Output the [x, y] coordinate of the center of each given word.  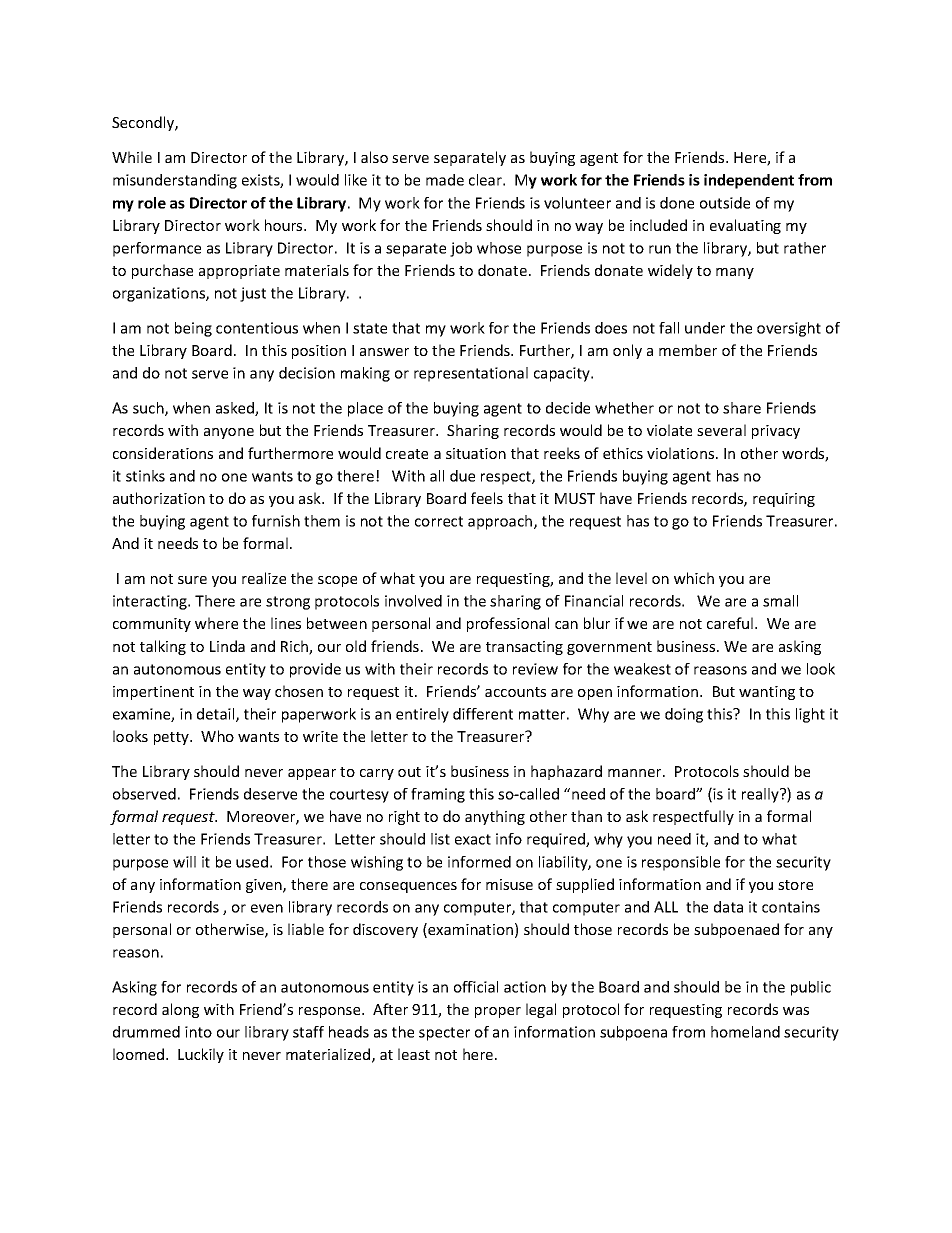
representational [471, 374]
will [184, 862]
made [445, 180]
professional [508, 624]
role [152, 203]
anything [495, 817]
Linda [227, 646]
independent [749, 181]
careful [731, 623]
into [198, 1032]
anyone [229, 433]
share [742, 408]
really [761, 795]
